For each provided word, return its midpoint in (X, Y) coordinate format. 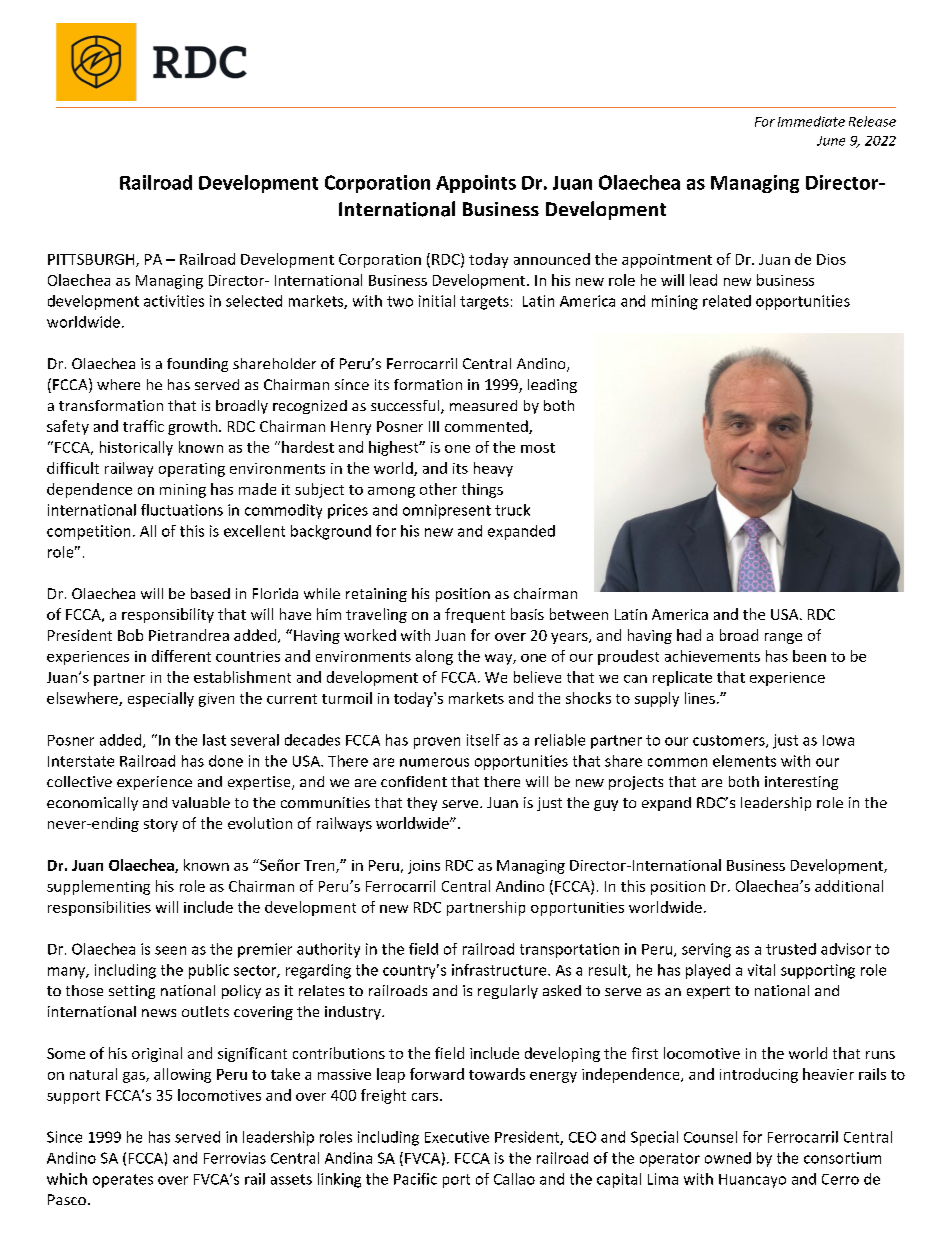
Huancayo (752, 1181)
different (181, 656)
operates (123, 1181)
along (434, 657)
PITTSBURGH (92, 260)
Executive (457, 1137)
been (809, 656)
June (831, 141)
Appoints (476, 184)
